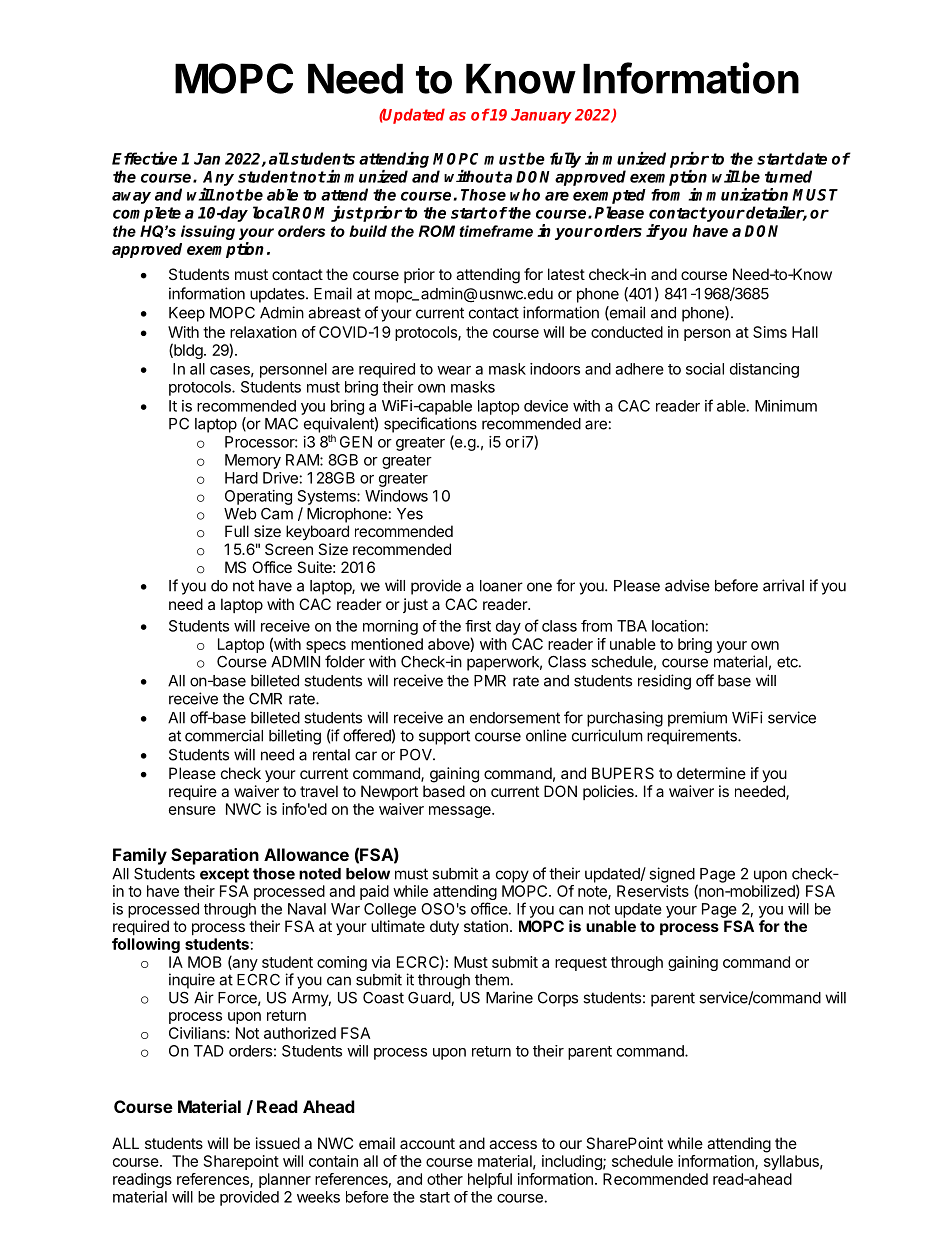 This screenshot has width=952, height=1233. What do you see at coordinates (445, 1179) in the screenshot?
I see `other` at bounding box center [445, 1179].
